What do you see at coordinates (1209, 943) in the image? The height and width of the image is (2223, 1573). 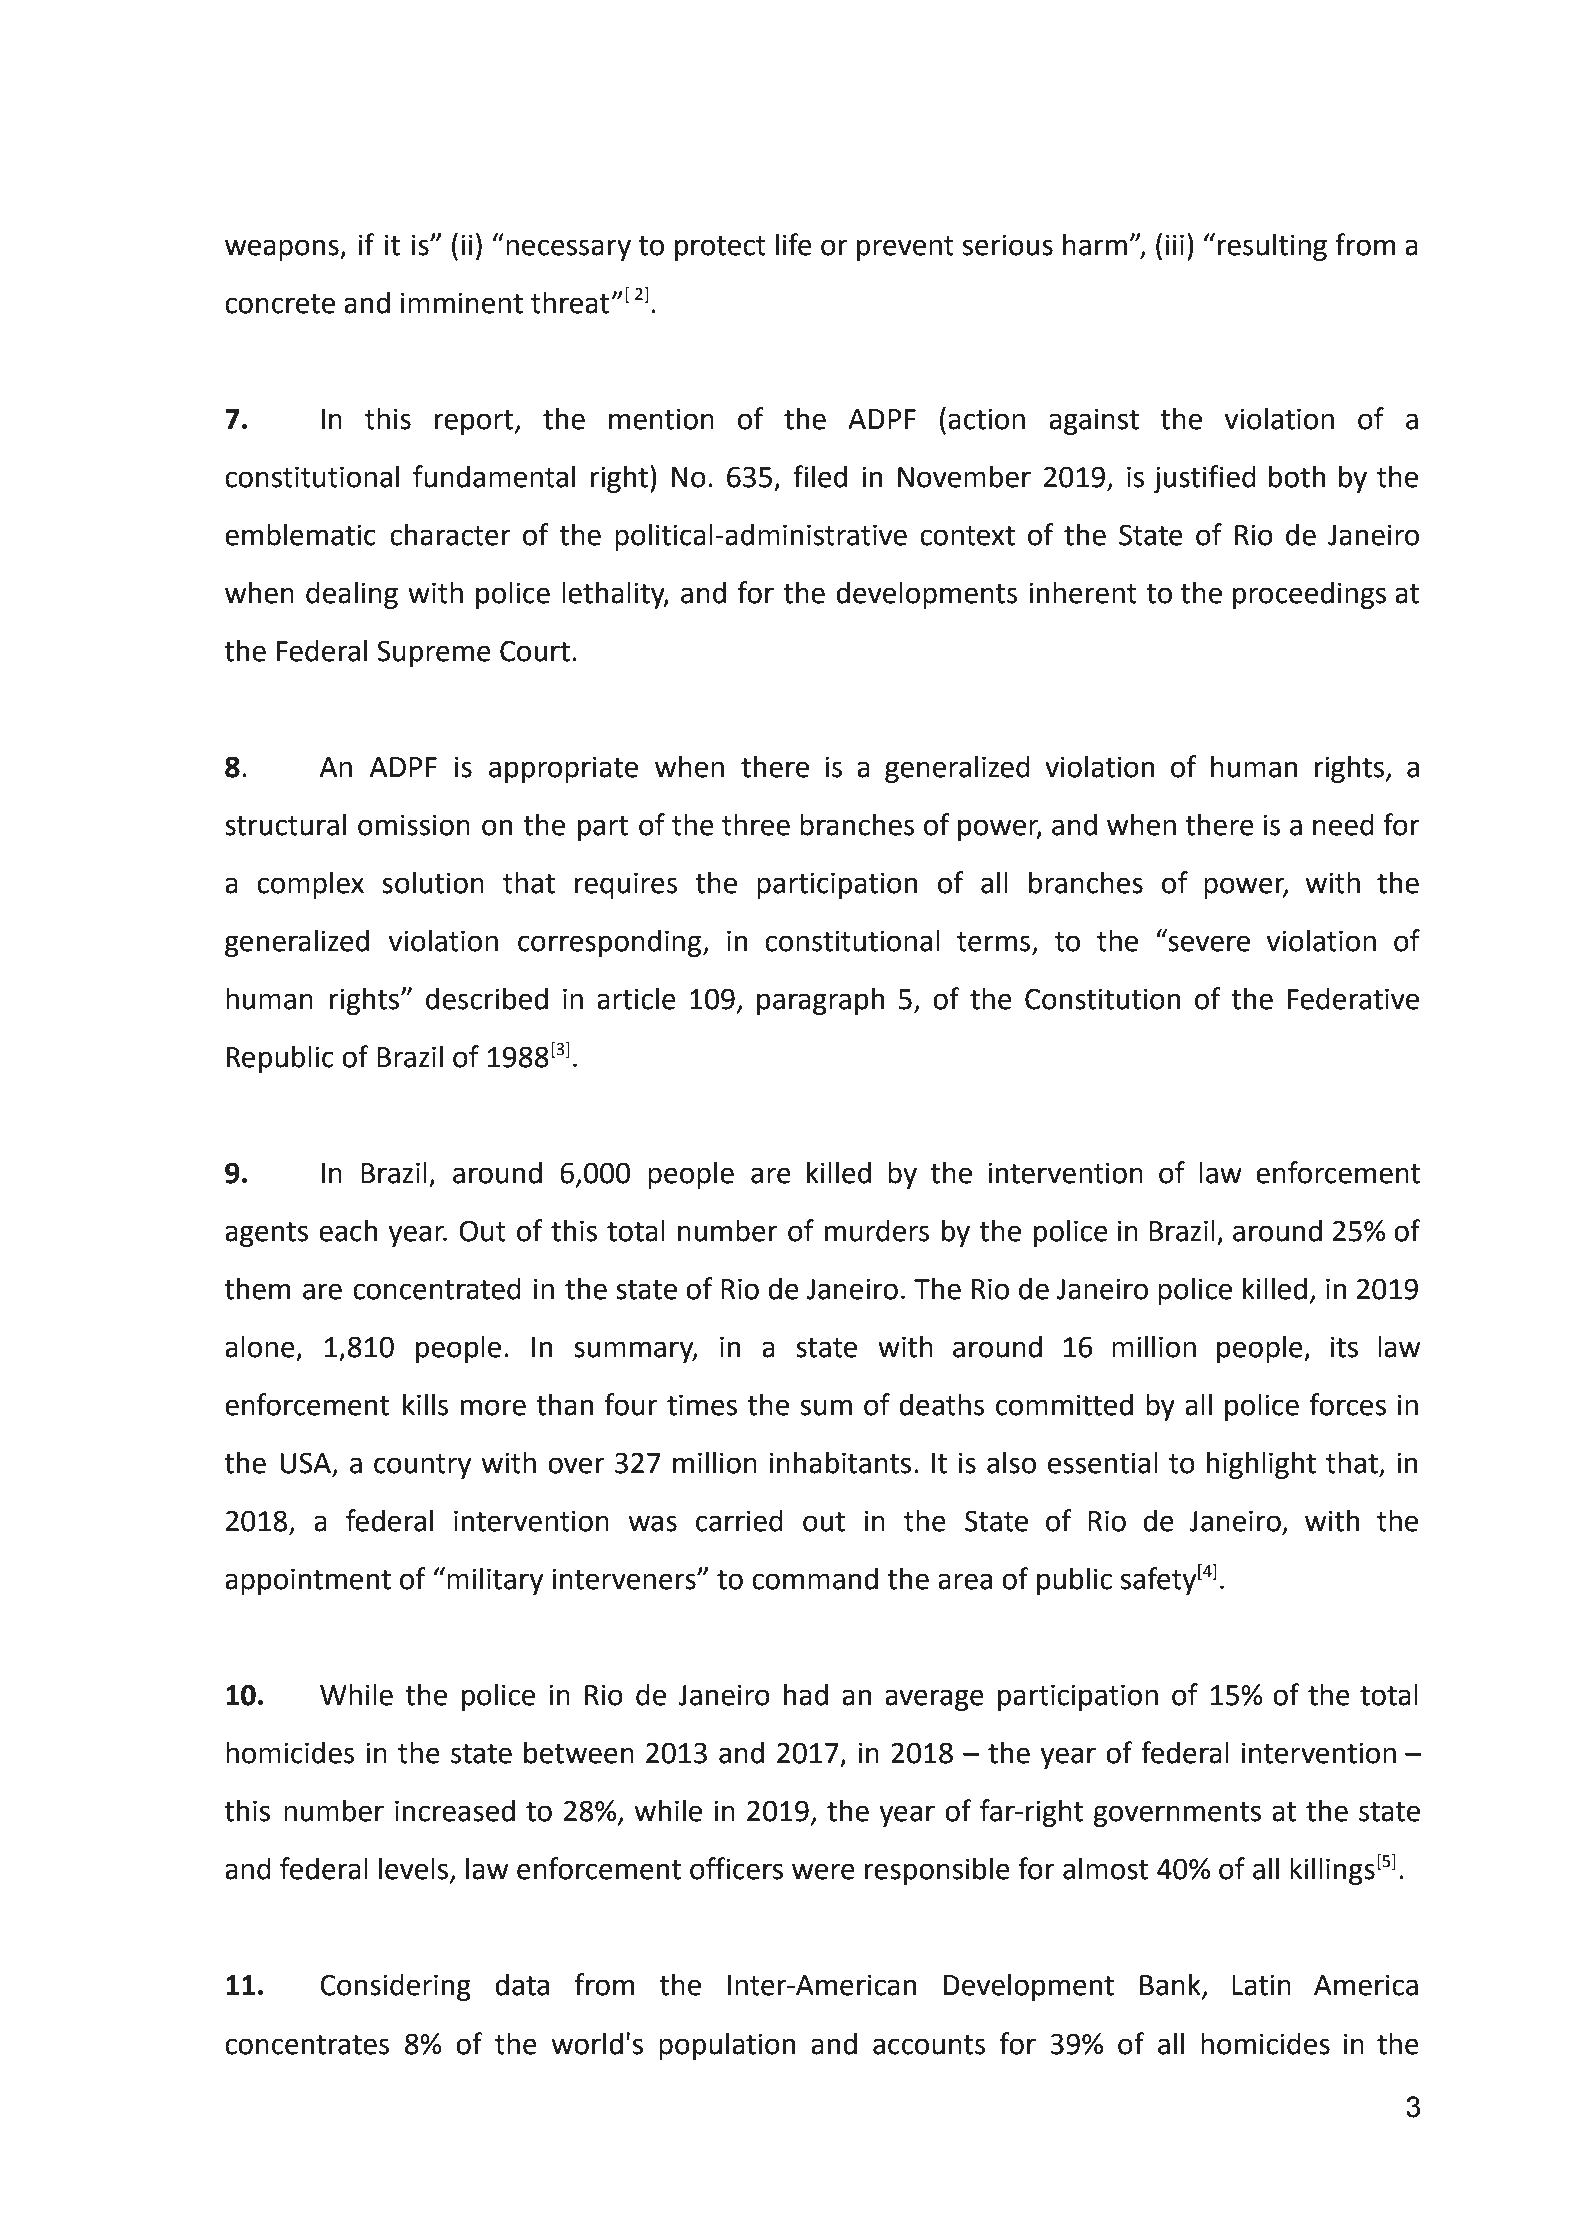 I see `severe` at bounding box center [1209, 943].
